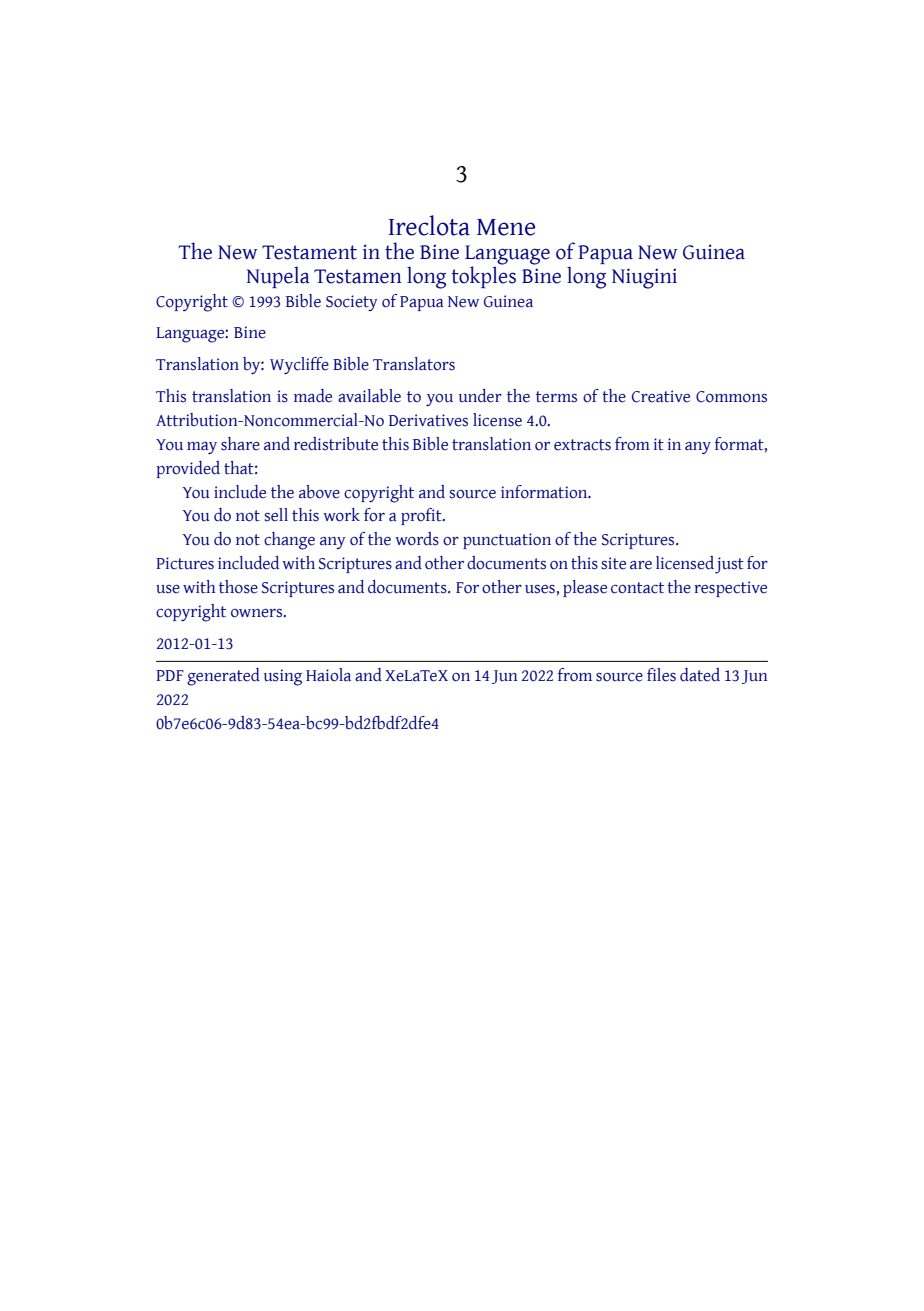 This image has width=924, height=1311. I want to click on files, so click(661, 675).
